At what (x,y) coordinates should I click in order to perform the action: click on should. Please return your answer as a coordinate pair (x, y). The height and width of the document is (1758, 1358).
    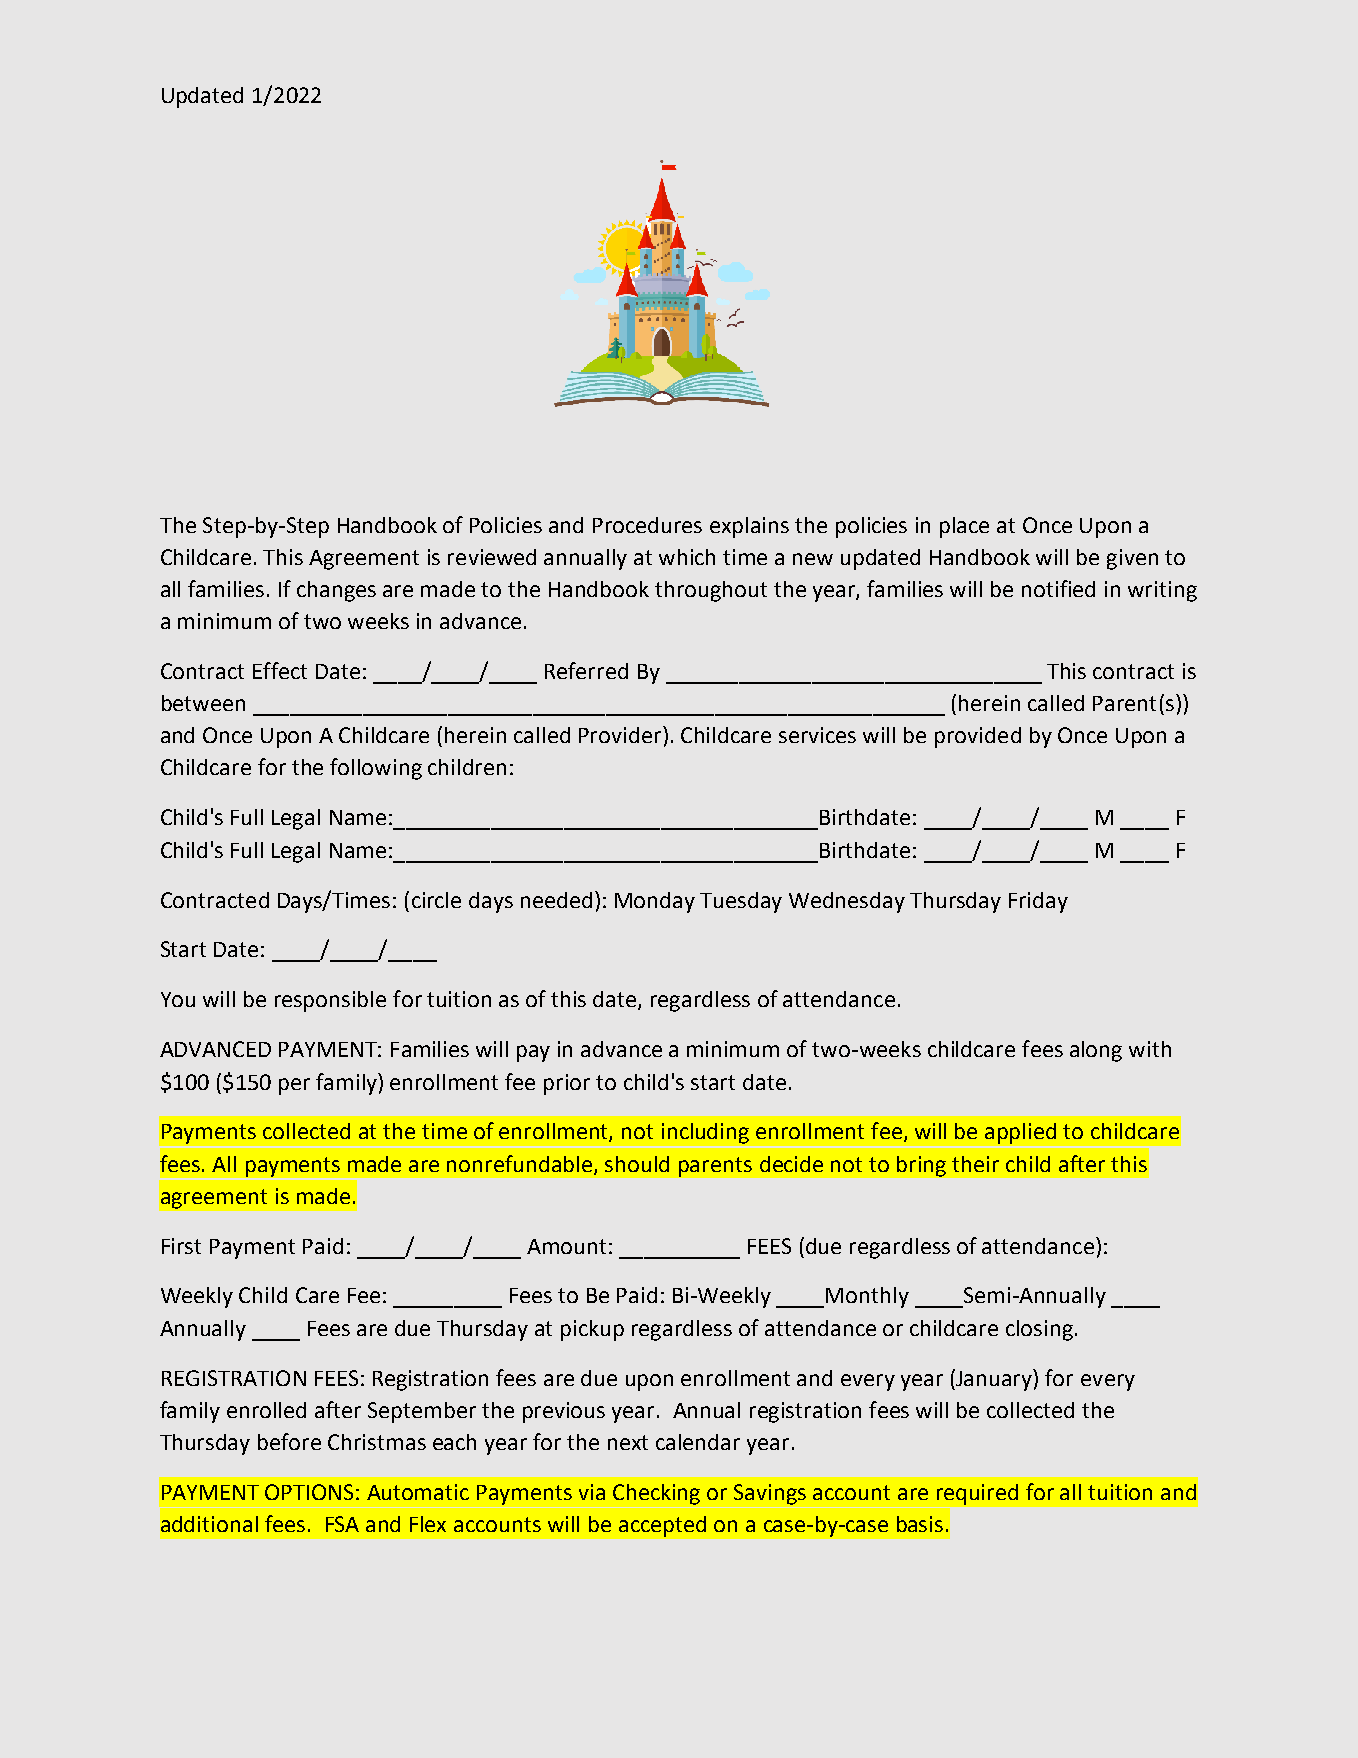
    Looking at the image, I should click on (637, 1164).
